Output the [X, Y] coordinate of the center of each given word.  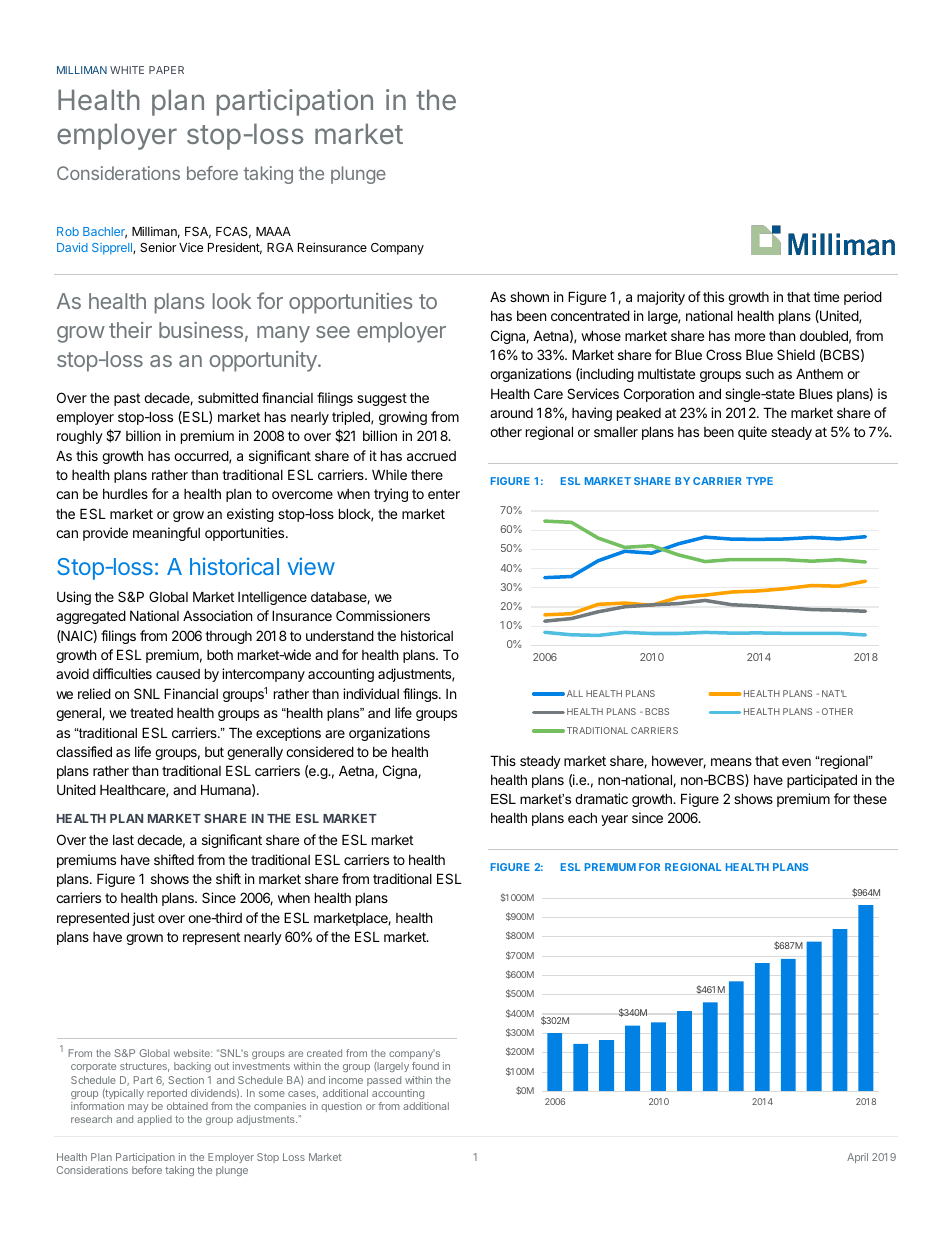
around [511, 413]
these [870, 799]
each [582, 817]
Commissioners [383, 615]
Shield [796, 354]
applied [154, 1120]
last [123, 840]
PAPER [166, 70]
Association [217, 615]
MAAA [273, 231]
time [826, 296]
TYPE [759, 481]
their [130, 330]
